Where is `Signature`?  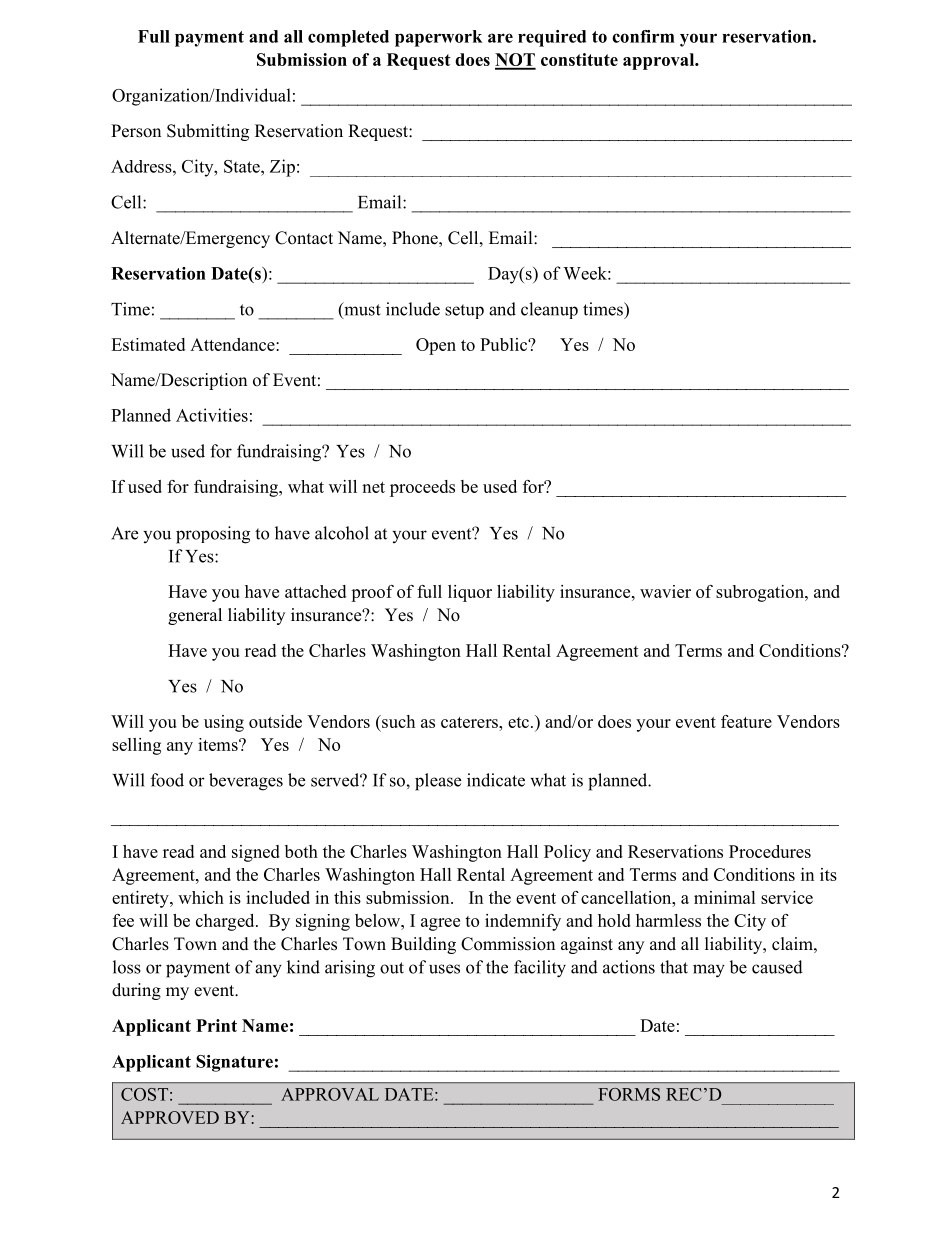 Signature is located at coordinates (234, 1063).
